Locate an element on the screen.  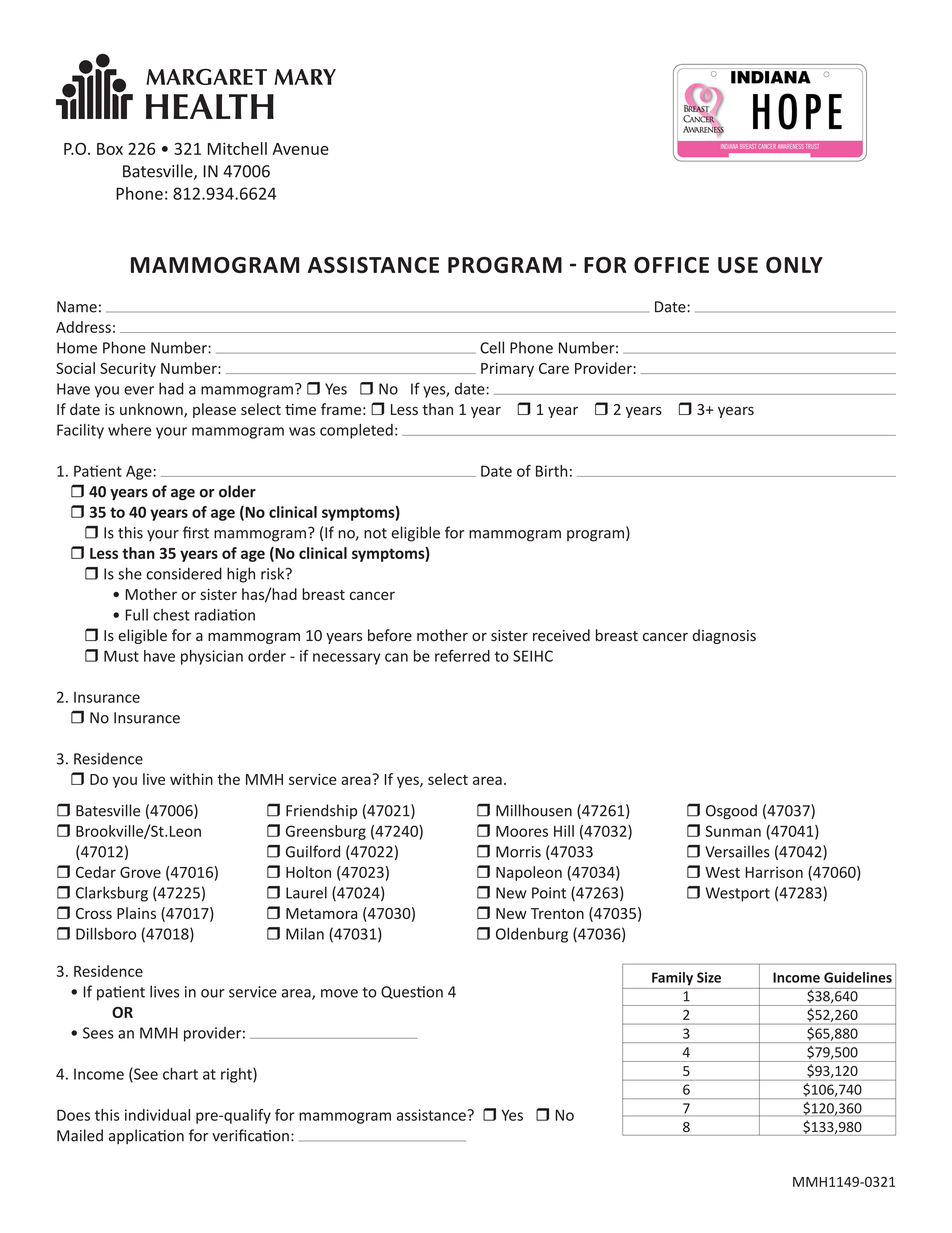
Primary is located at coordinates (507, 369).
